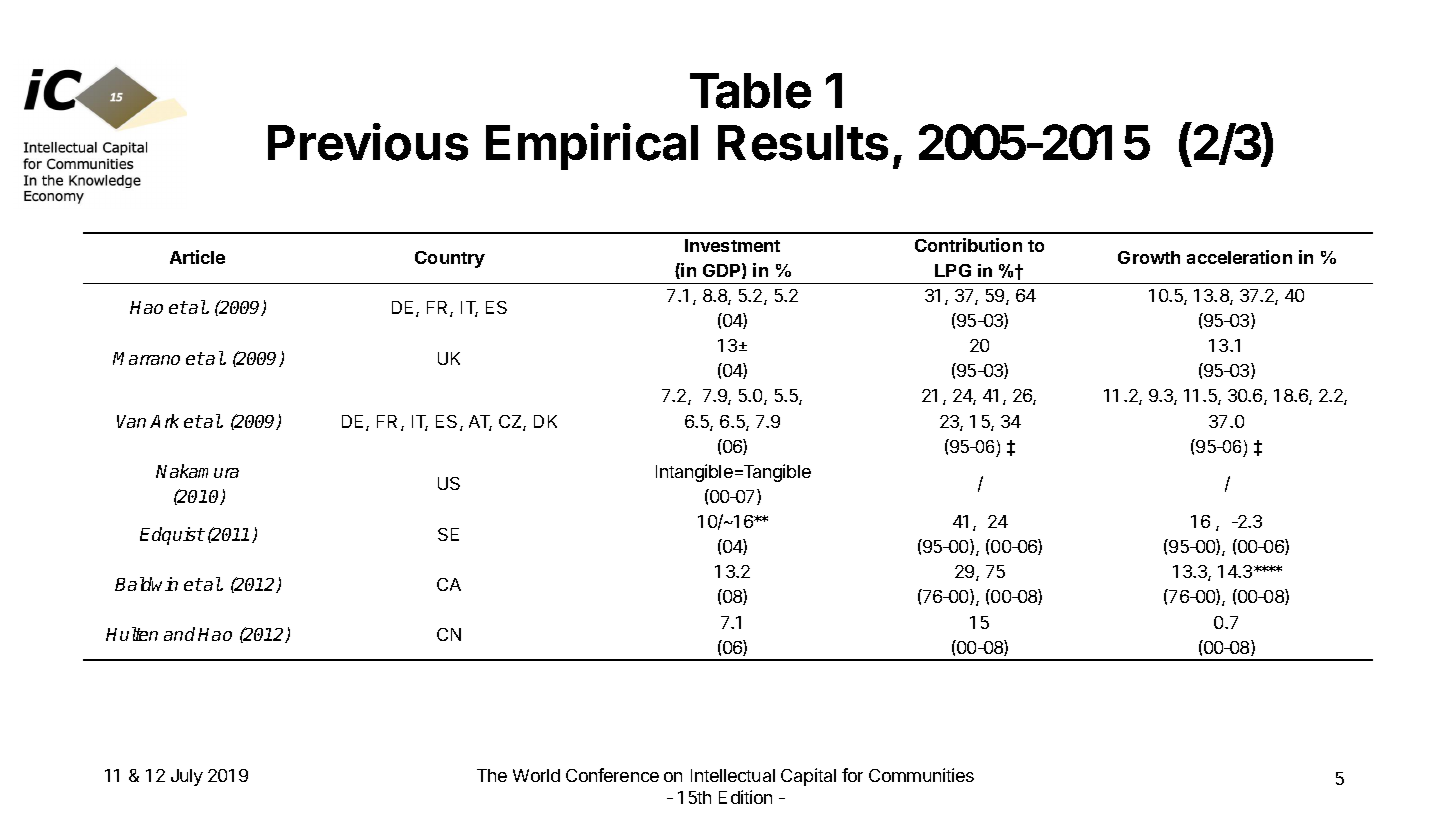 Image resolution: width=1456 pixels, height=819 pixels. I want to click on Nakamura, so click(197, 471).
